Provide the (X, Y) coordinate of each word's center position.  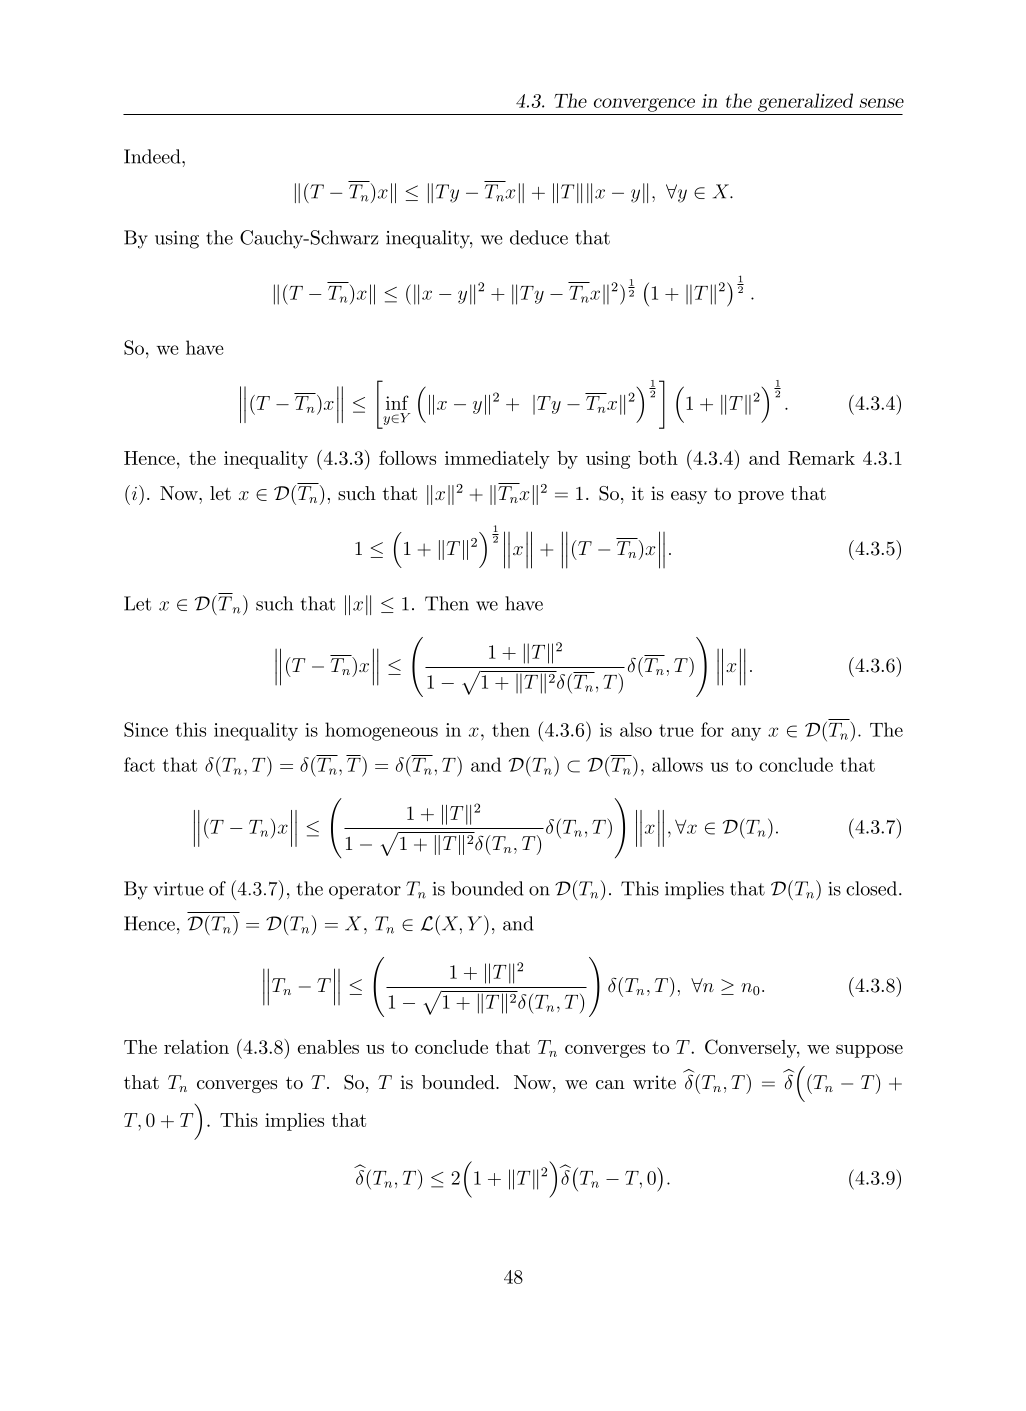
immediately (497, 460)
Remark (821, 458)
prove (761, 497)
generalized (805, 102)
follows (407, 457)
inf (397, 402)
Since (146, 729)
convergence (644, 105)
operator (365, 891)
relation (196, 1047)
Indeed (153, 156)
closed (873, 888)
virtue (178, 889)
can (610, 1084)
